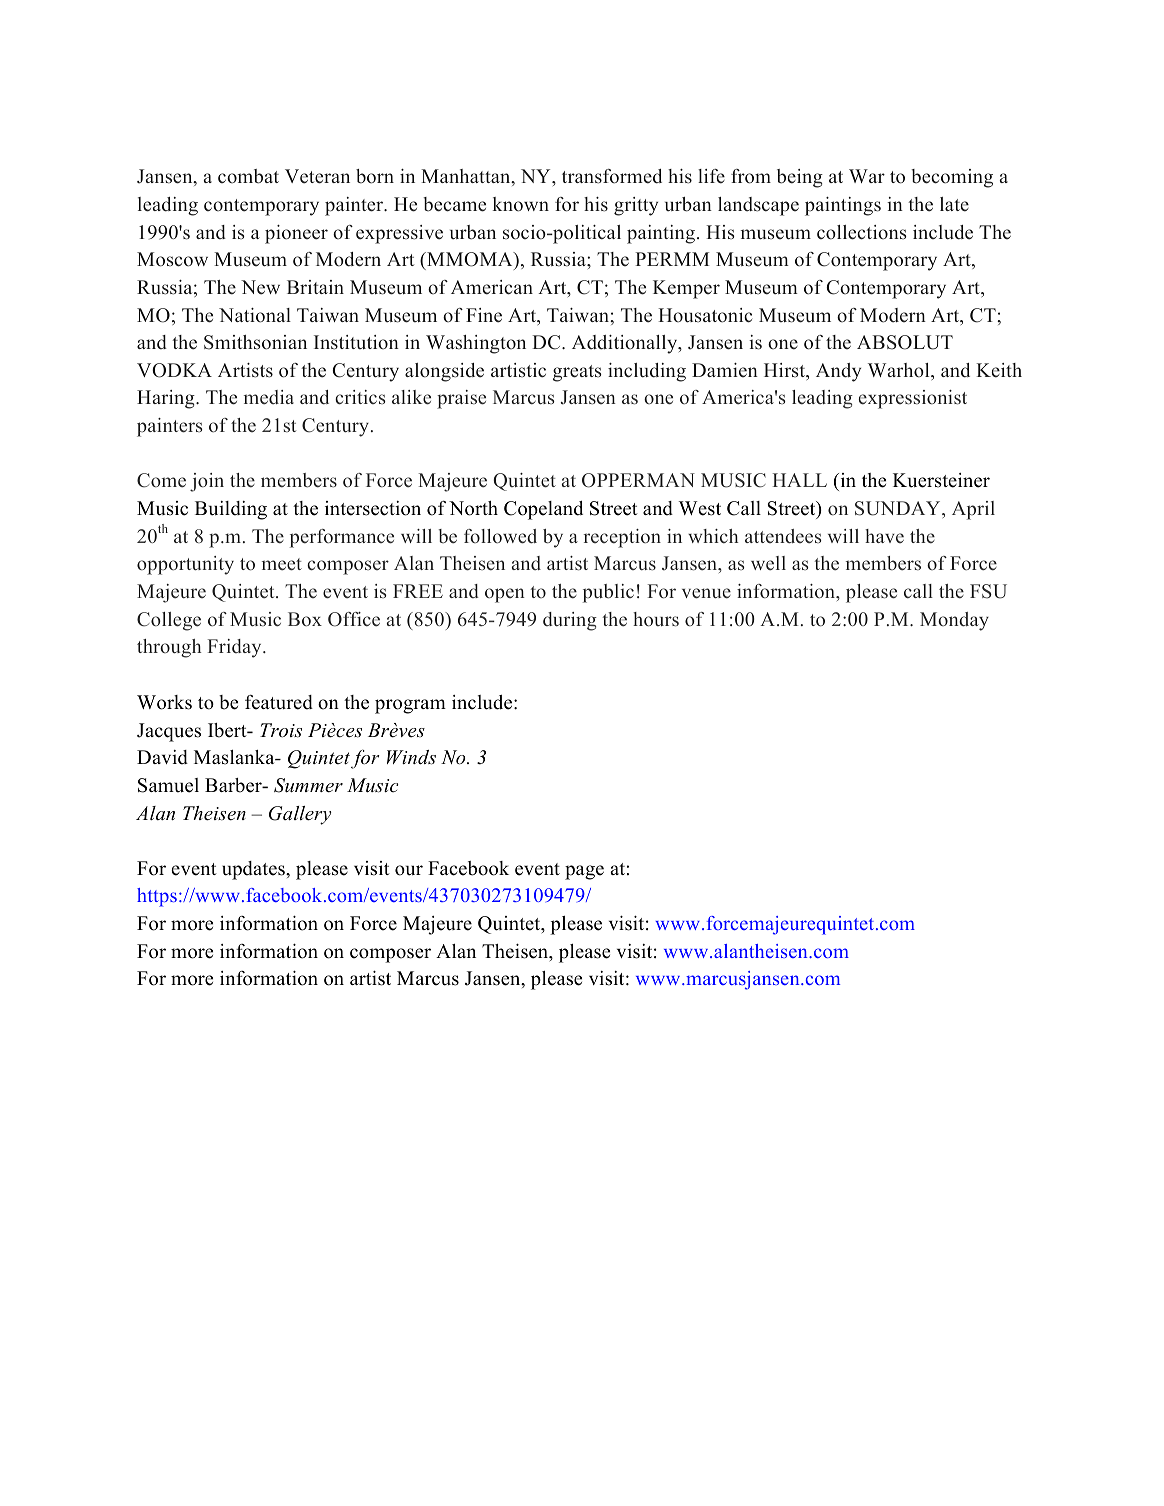  I want to click on combat, so click(248, 176).
